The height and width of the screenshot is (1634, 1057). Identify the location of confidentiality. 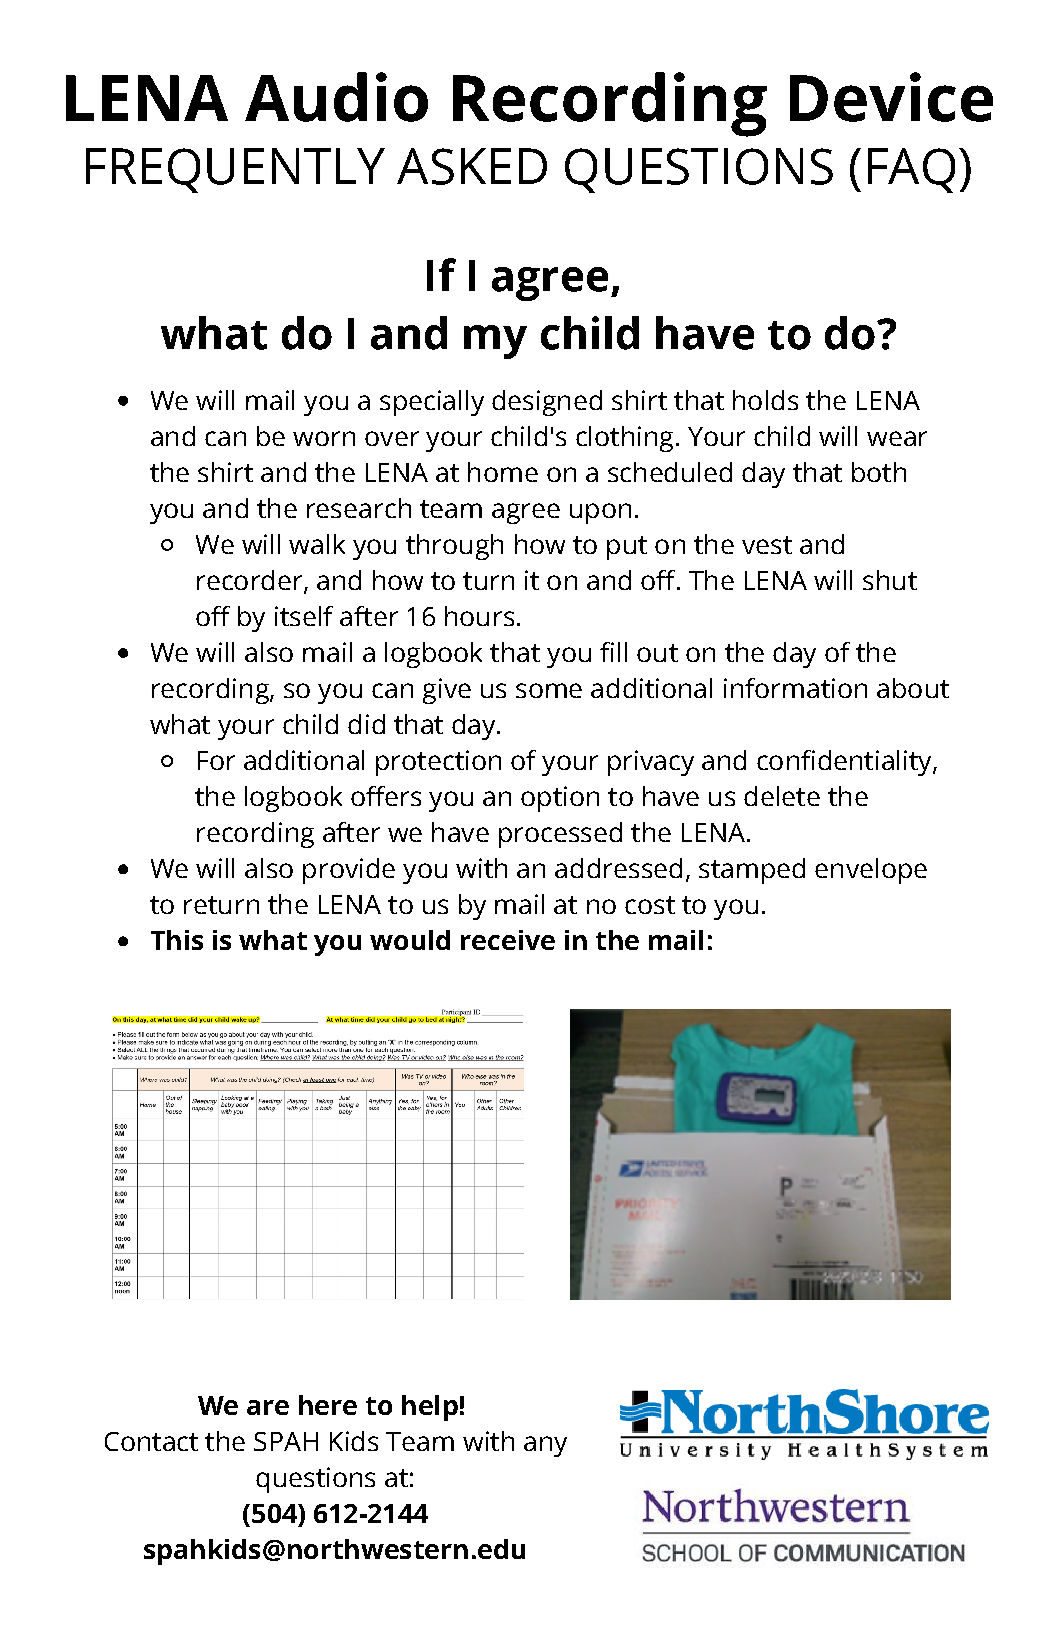
(845, 763).
